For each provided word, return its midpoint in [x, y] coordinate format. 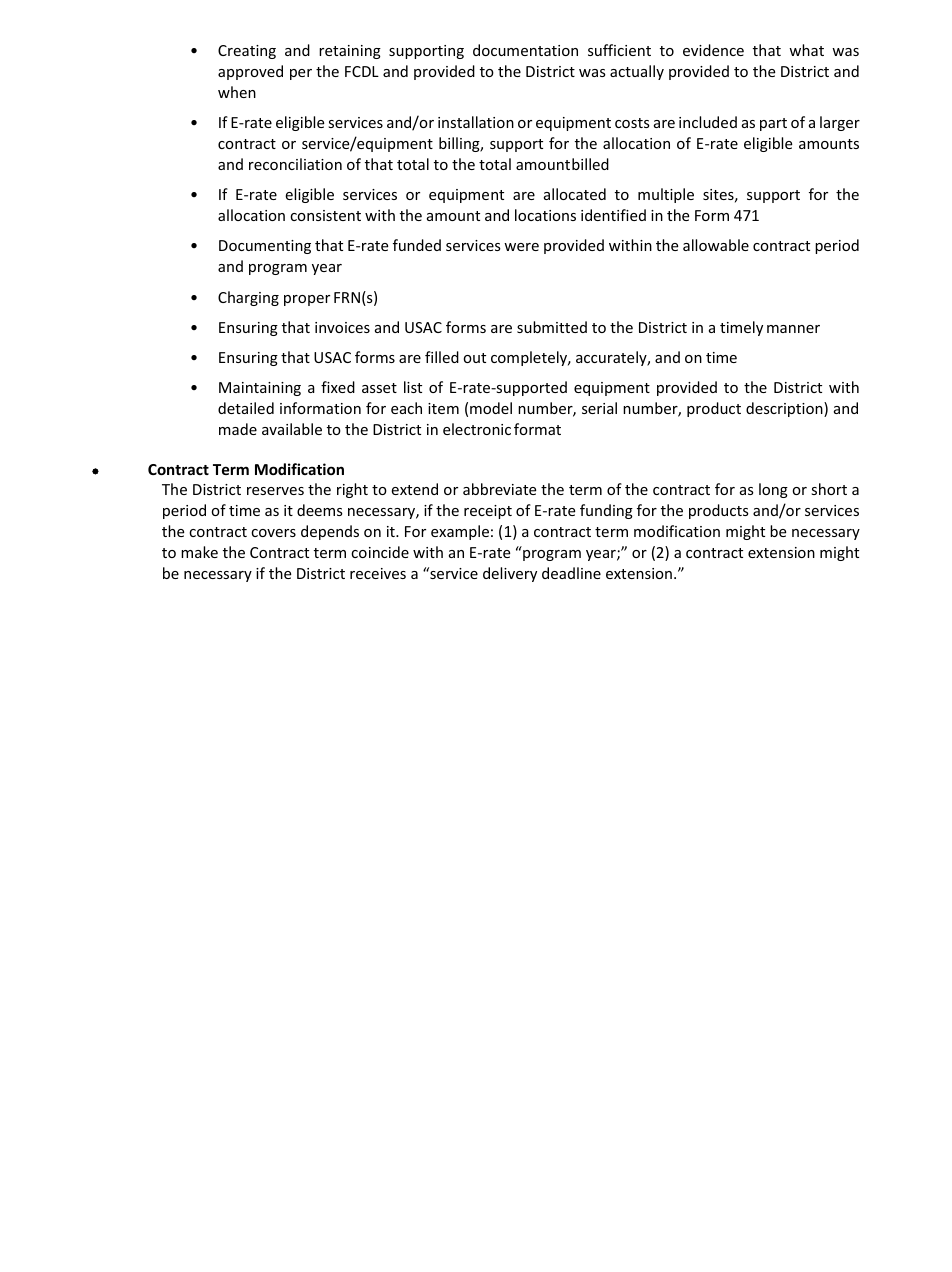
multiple [666, 195]
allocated [575, 194]
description [785, 409]
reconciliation [295, 164]
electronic [477, 429]
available [292, 429]
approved [250, 72]
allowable [716, 245]
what [806, 50]
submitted [552, 327]
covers [273, 533]
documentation [525, 50]
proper [307, 300]
